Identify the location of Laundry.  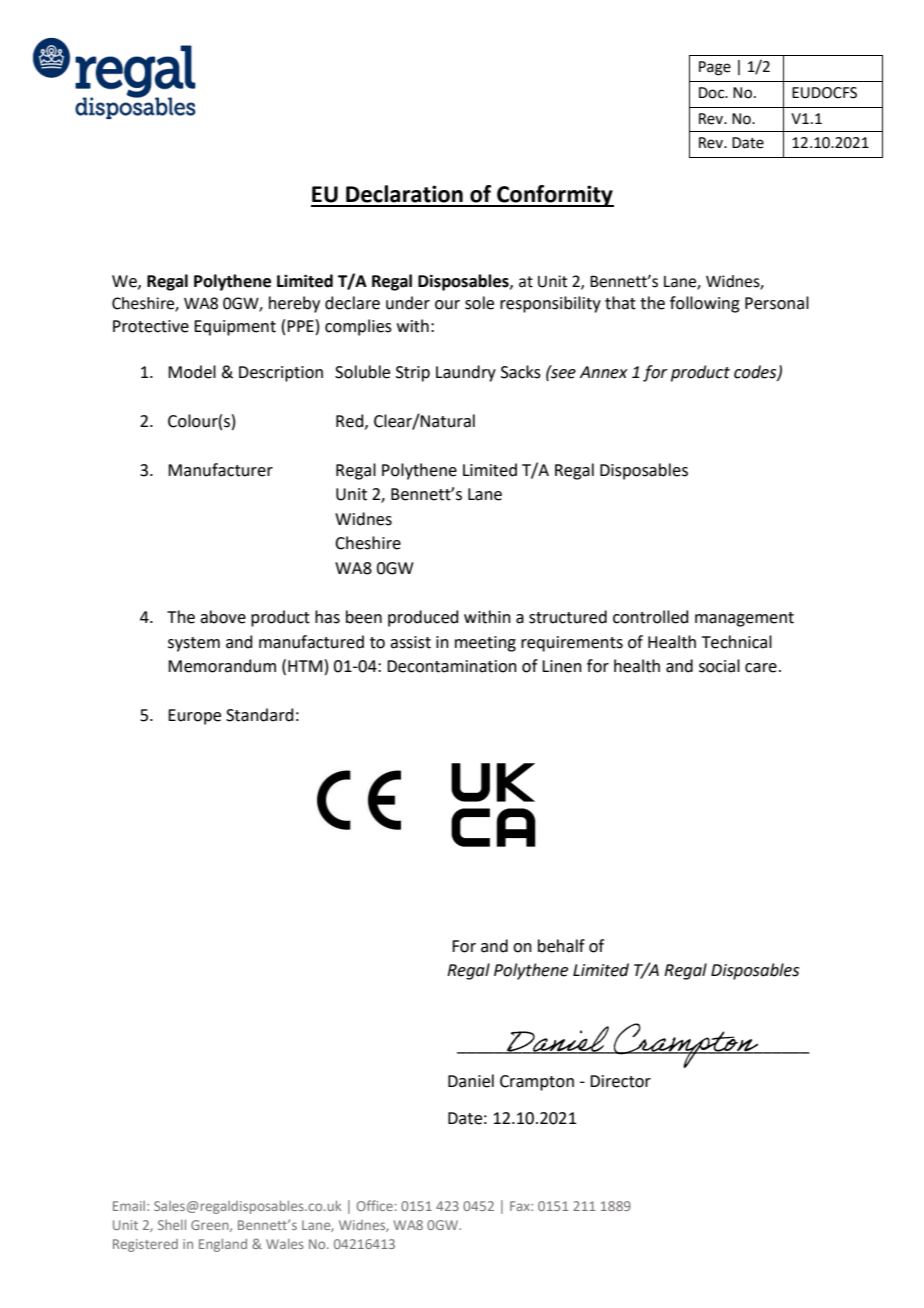
(466, 373).
